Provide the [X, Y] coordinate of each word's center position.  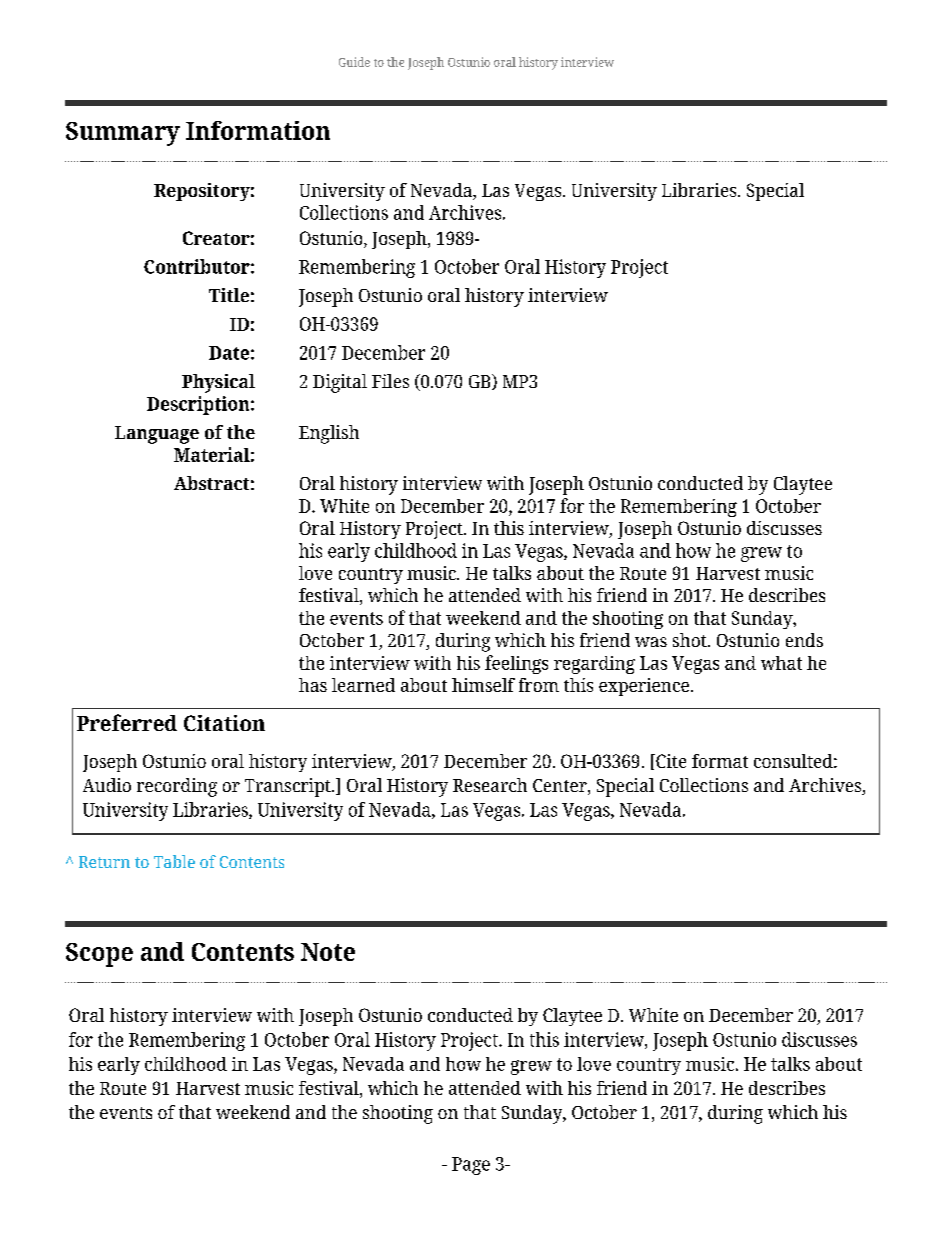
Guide [354, 62]
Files [390, 381]
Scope [99, 955]
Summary [123, 134]
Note [328, 952]
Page [471, 1166]
